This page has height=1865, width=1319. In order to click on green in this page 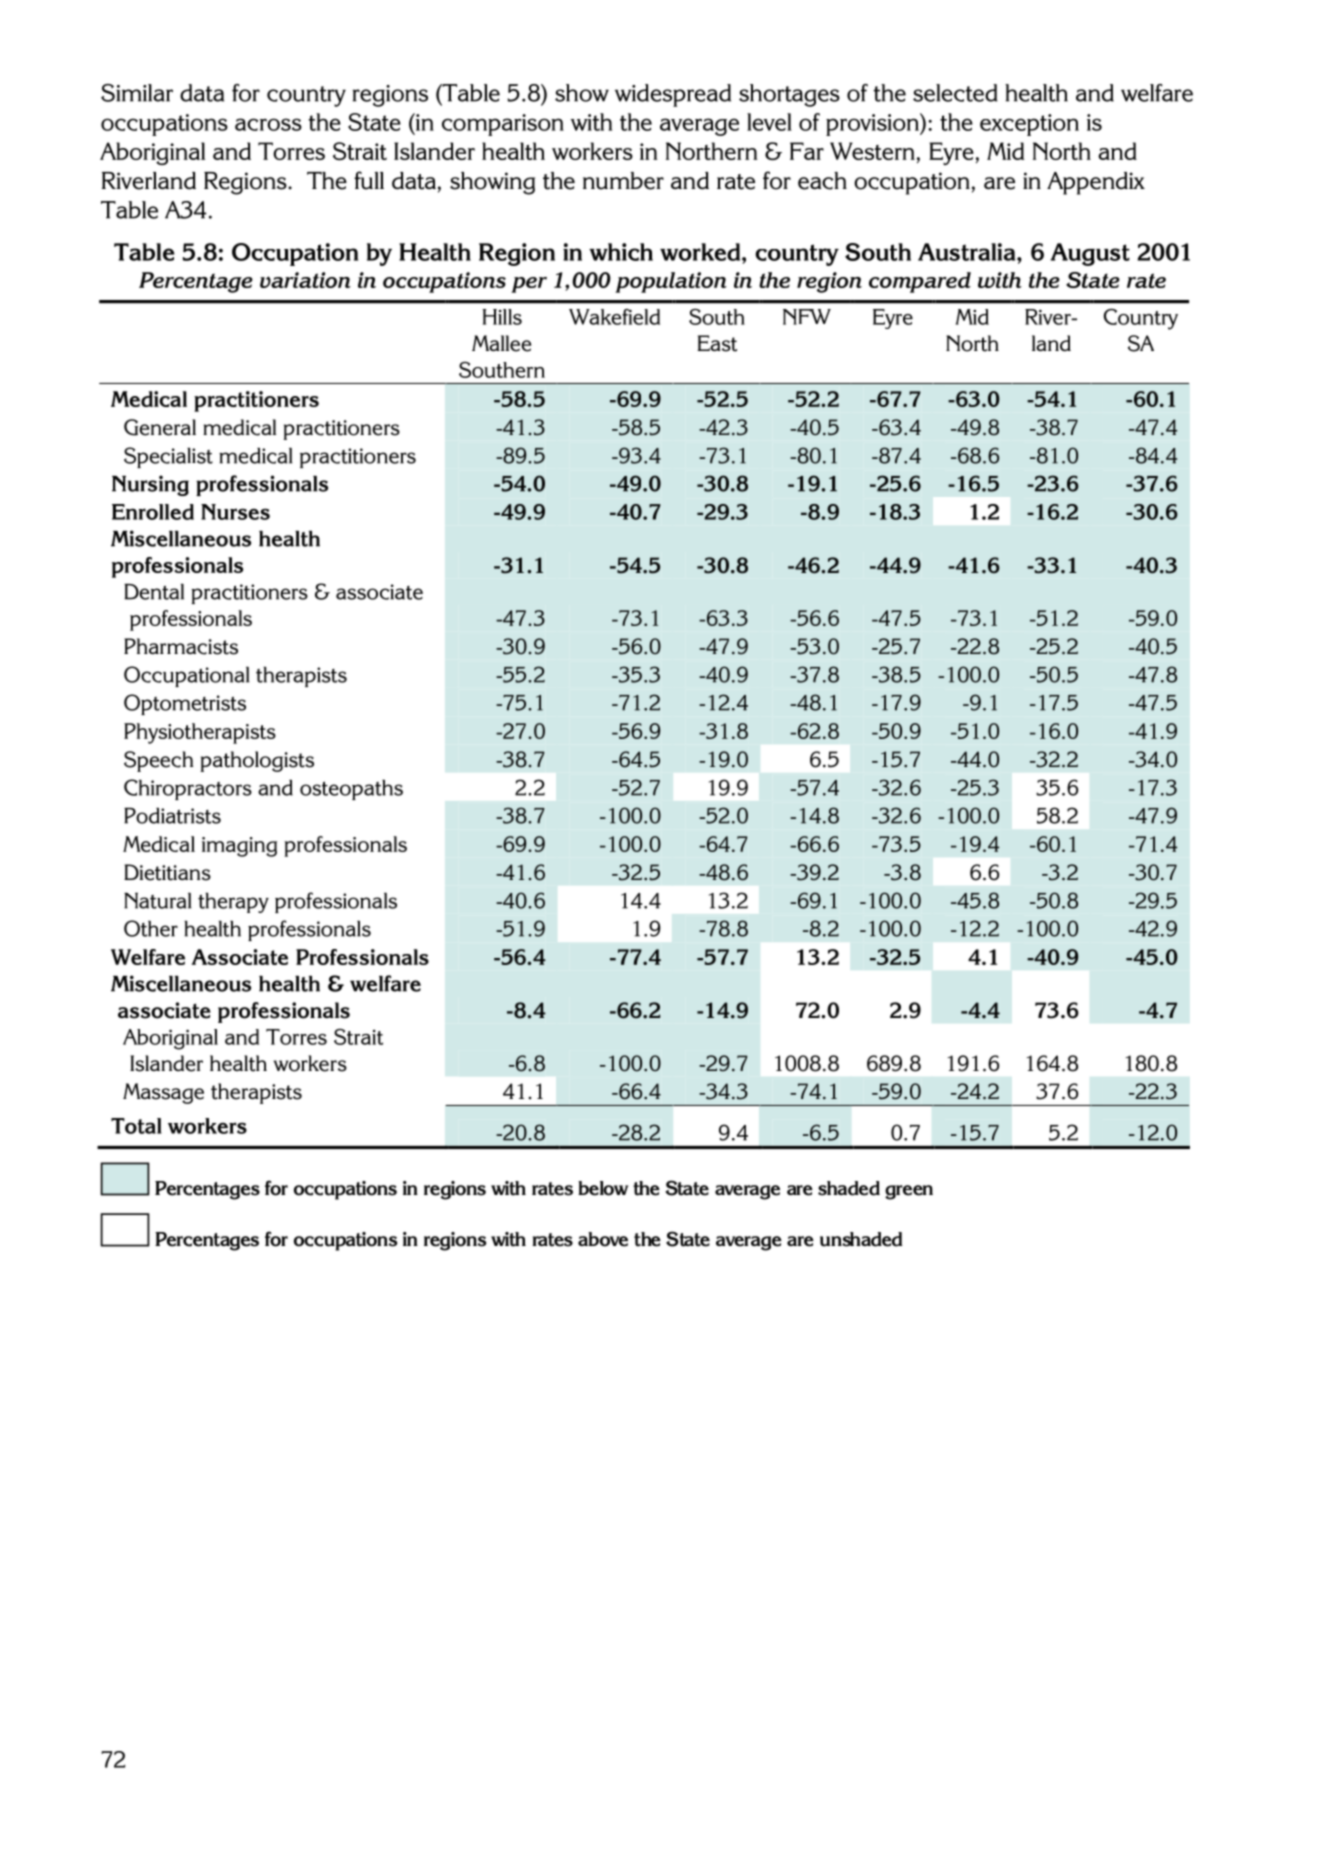, I will do `click(909, 1192)`.
